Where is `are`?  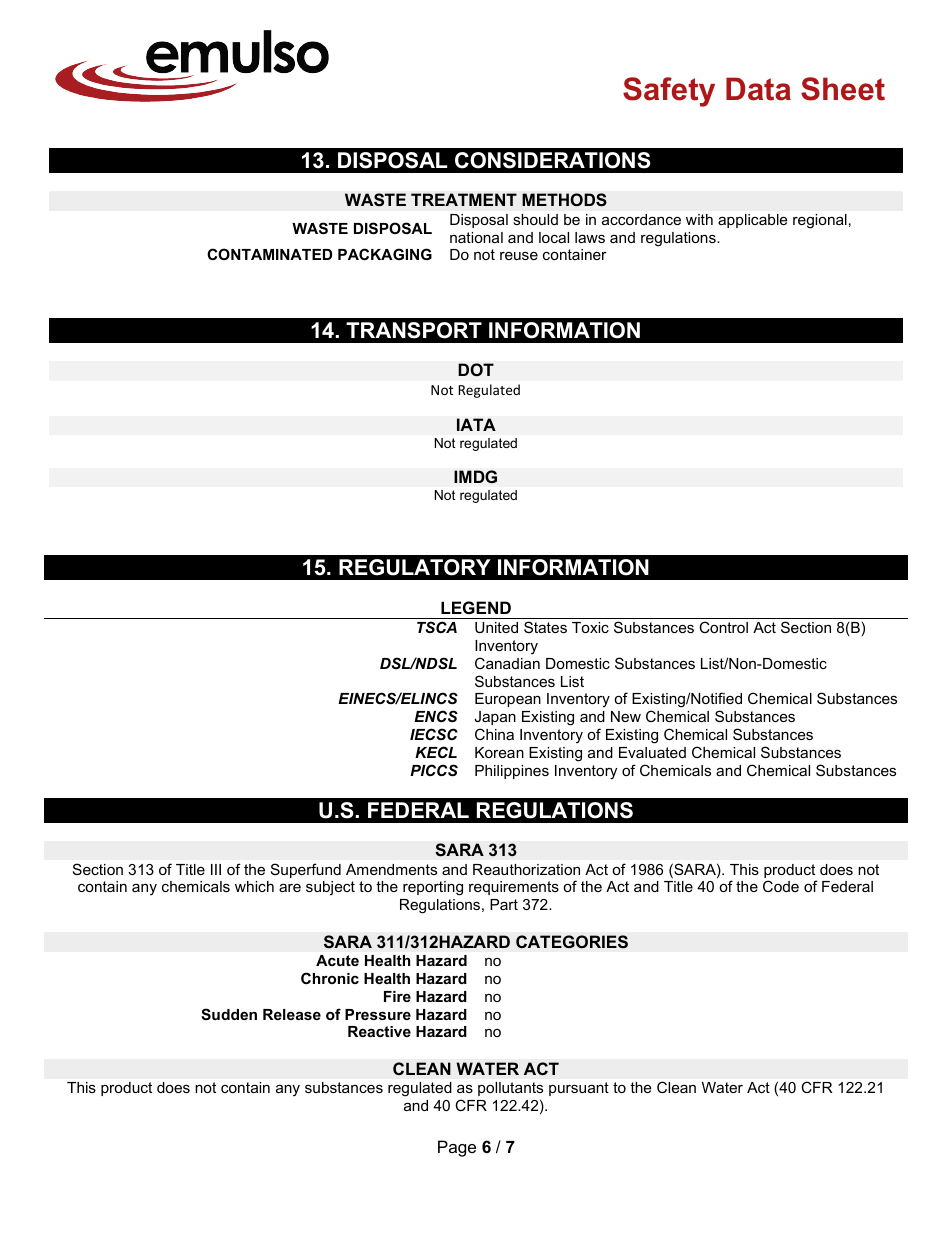
are is located at coordinates (290, 887).
